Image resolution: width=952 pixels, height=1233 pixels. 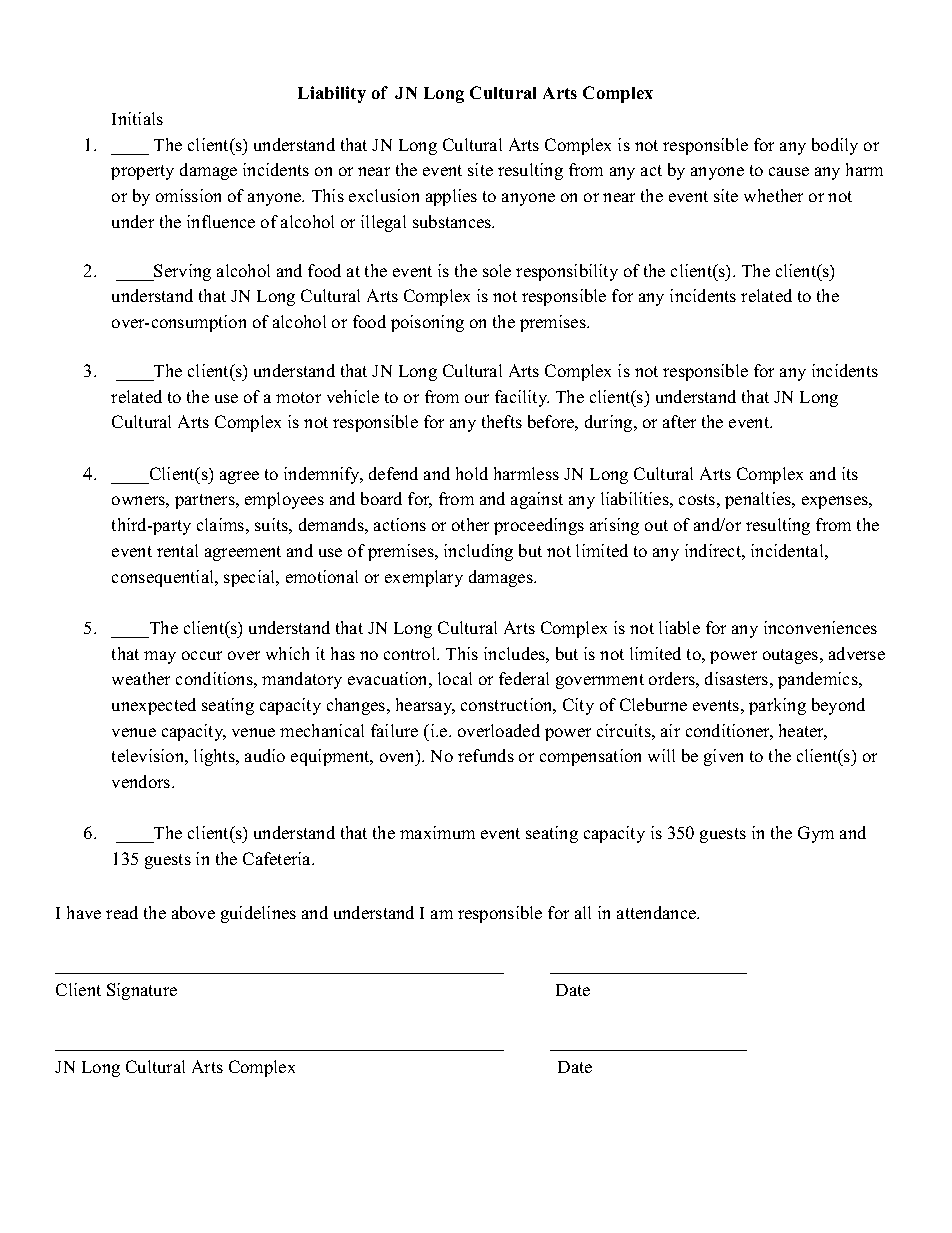 What do you see at coordinates (478, 552) in the screenshot?
I see `including` at bounding box center [478, 552].
